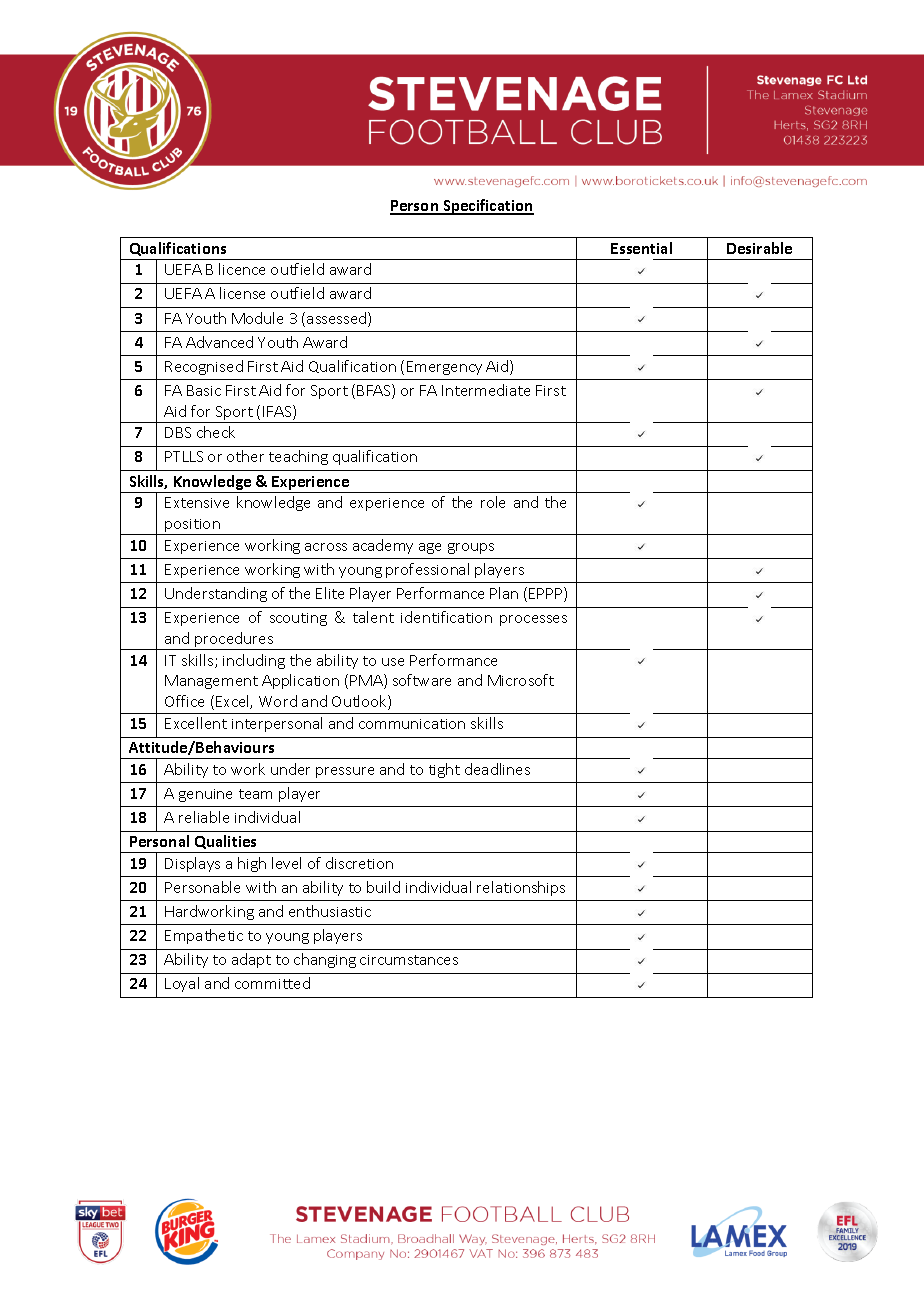 Image resolution: width=924 pixels, height=1309 pixels. I want to click on IFAS, so click(278, 412).
